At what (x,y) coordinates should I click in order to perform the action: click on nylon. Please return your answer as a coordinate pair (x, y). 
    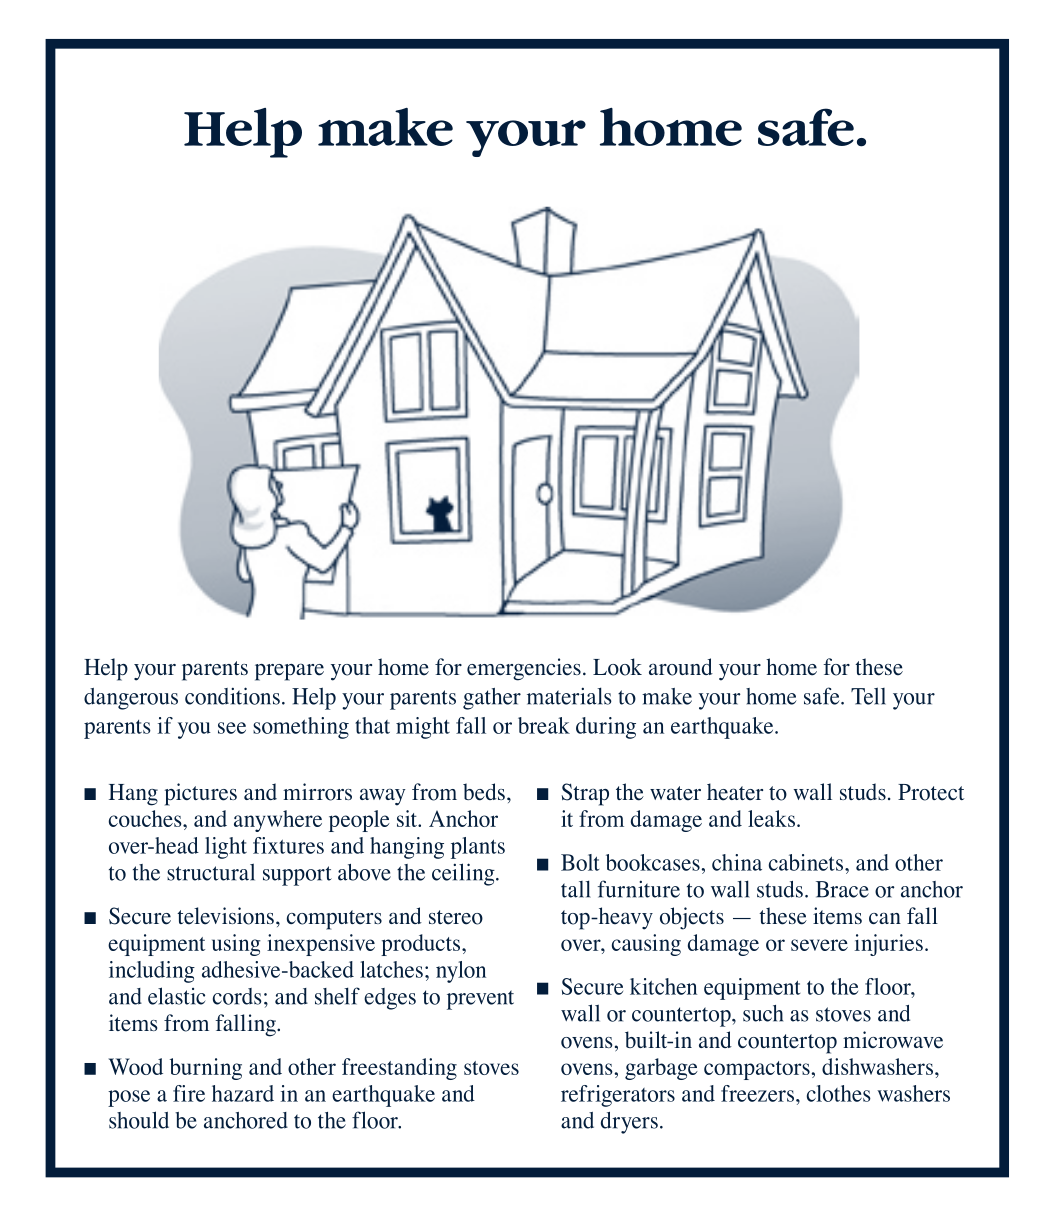
    Looking at the image, I should click on (461, 972).
